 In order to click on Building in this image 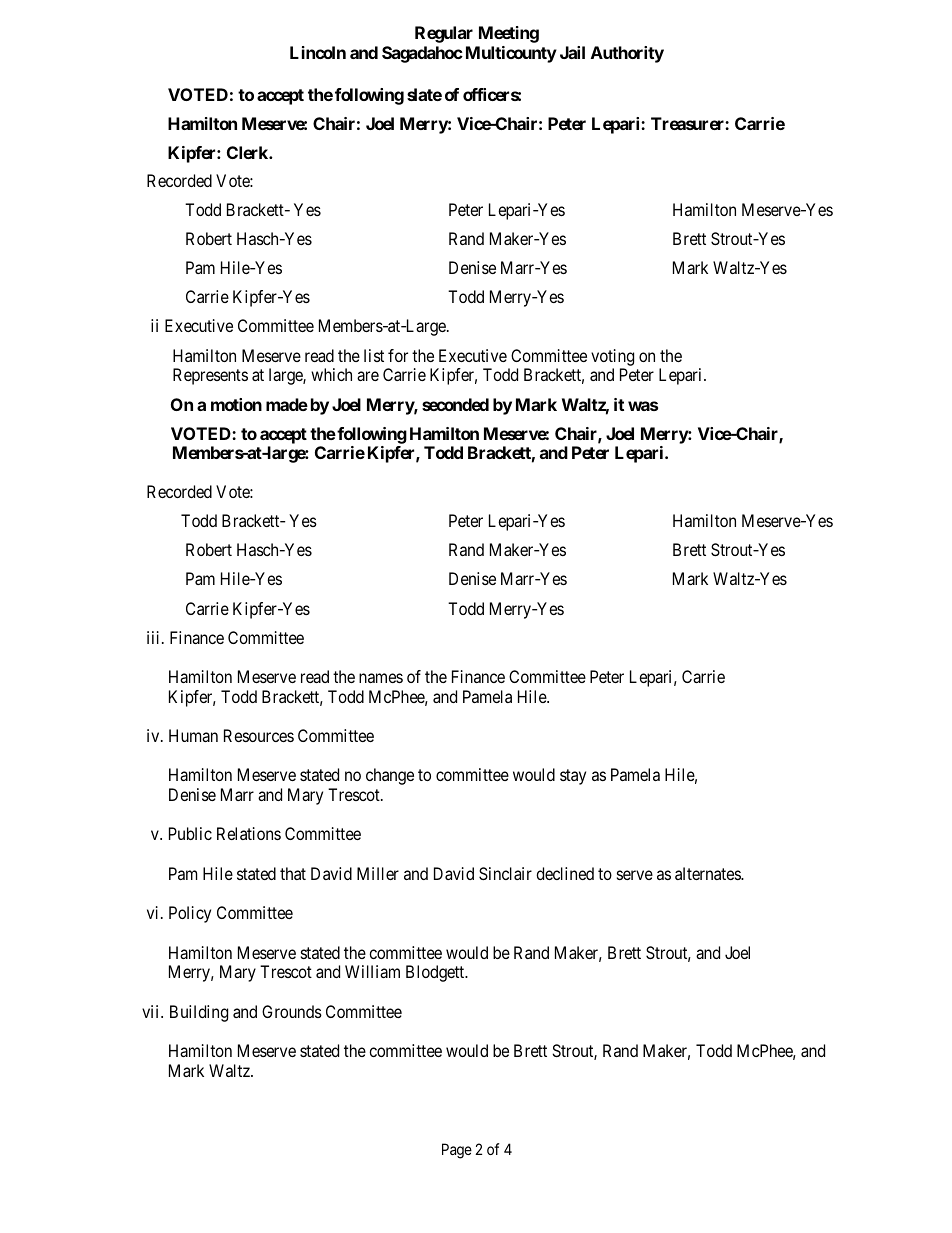, I will do `click(199, 1013)`.
